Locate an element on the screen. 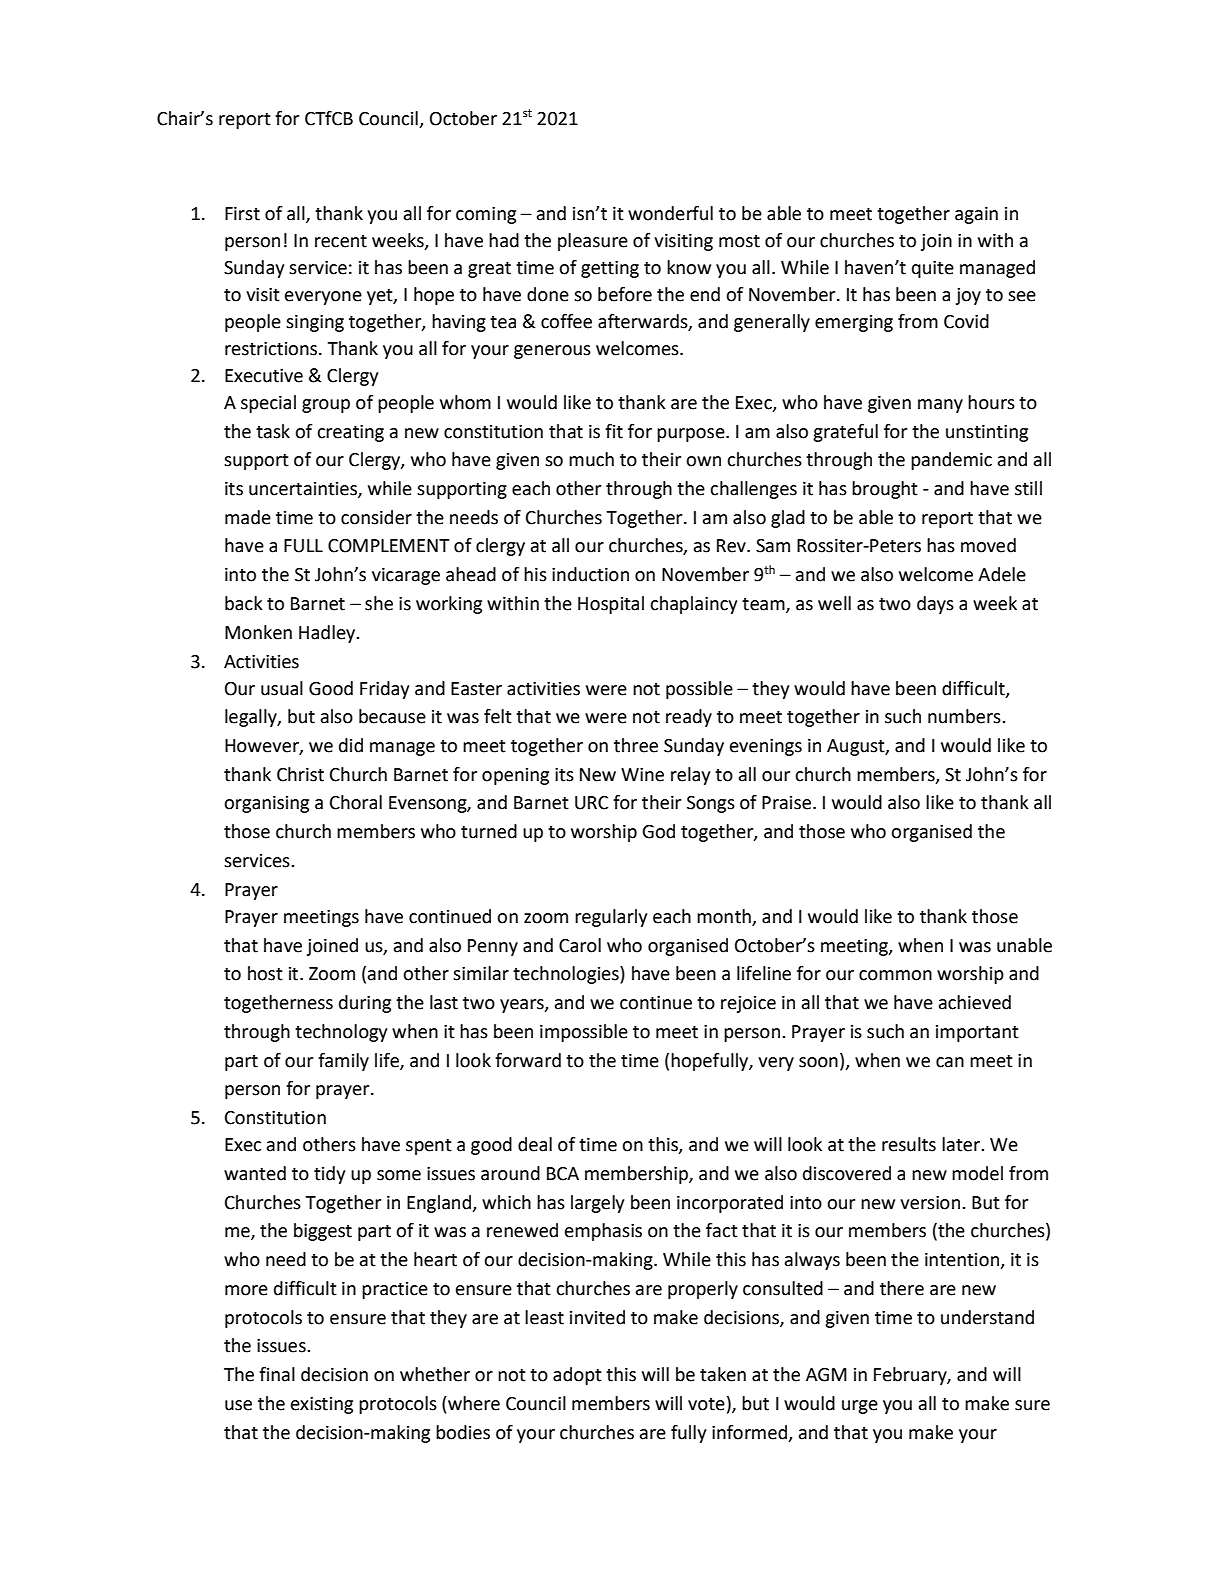  numbers is located at coordinates (965, 716).
